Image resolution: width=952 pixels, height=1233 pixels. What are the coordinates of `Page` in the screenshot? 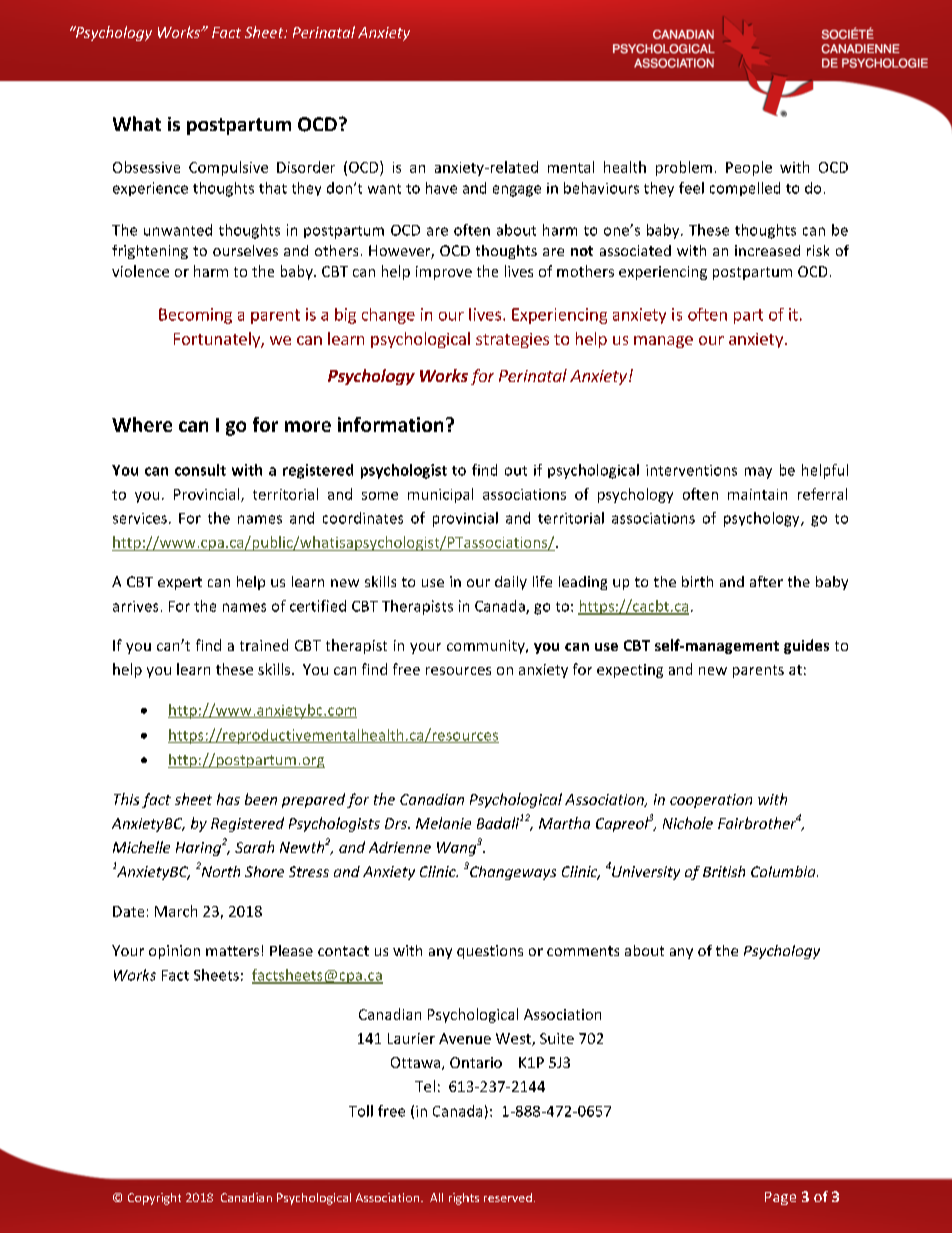 It's located at (780, 1198).
